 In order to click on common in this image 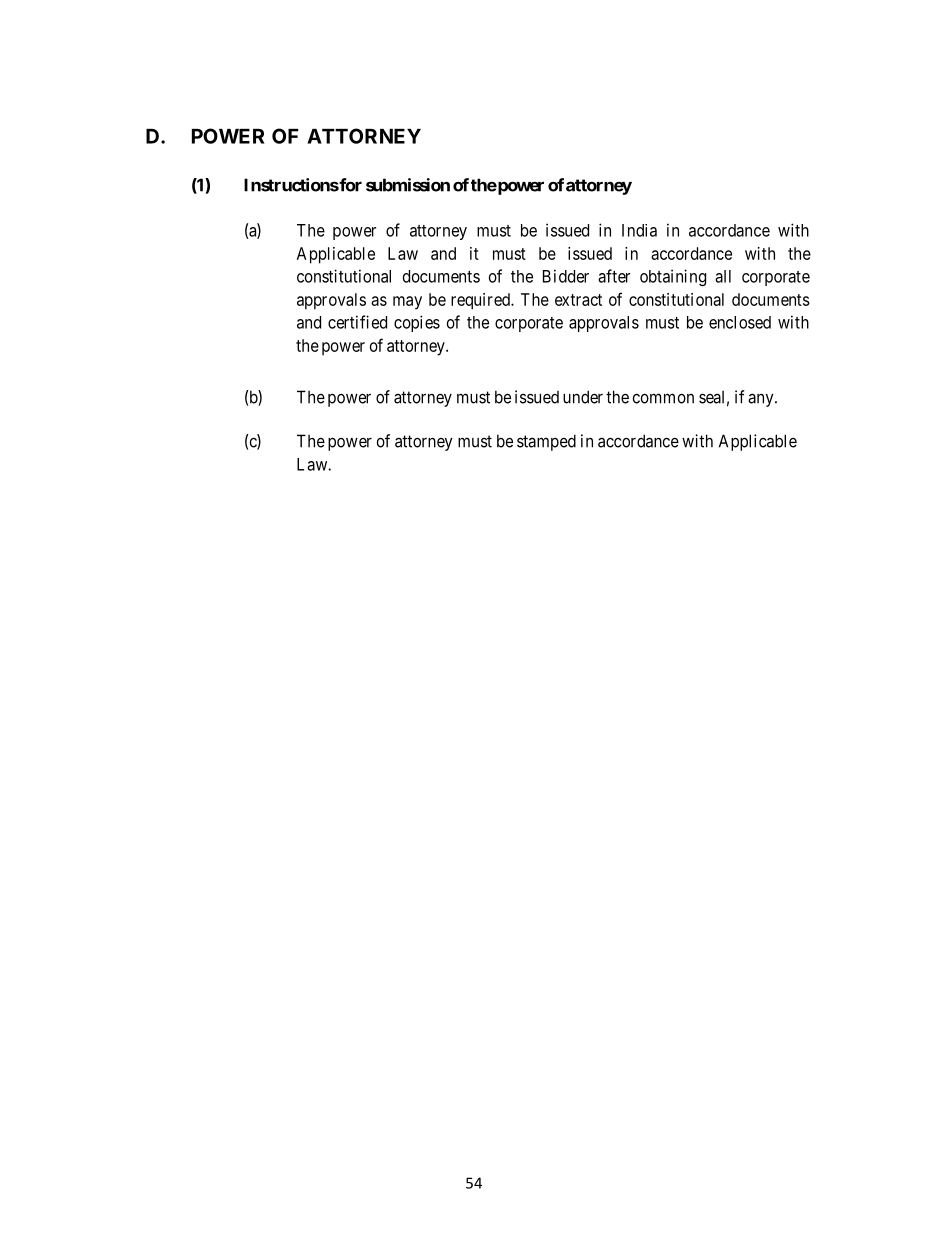, I will do `click(663, 398)`.
